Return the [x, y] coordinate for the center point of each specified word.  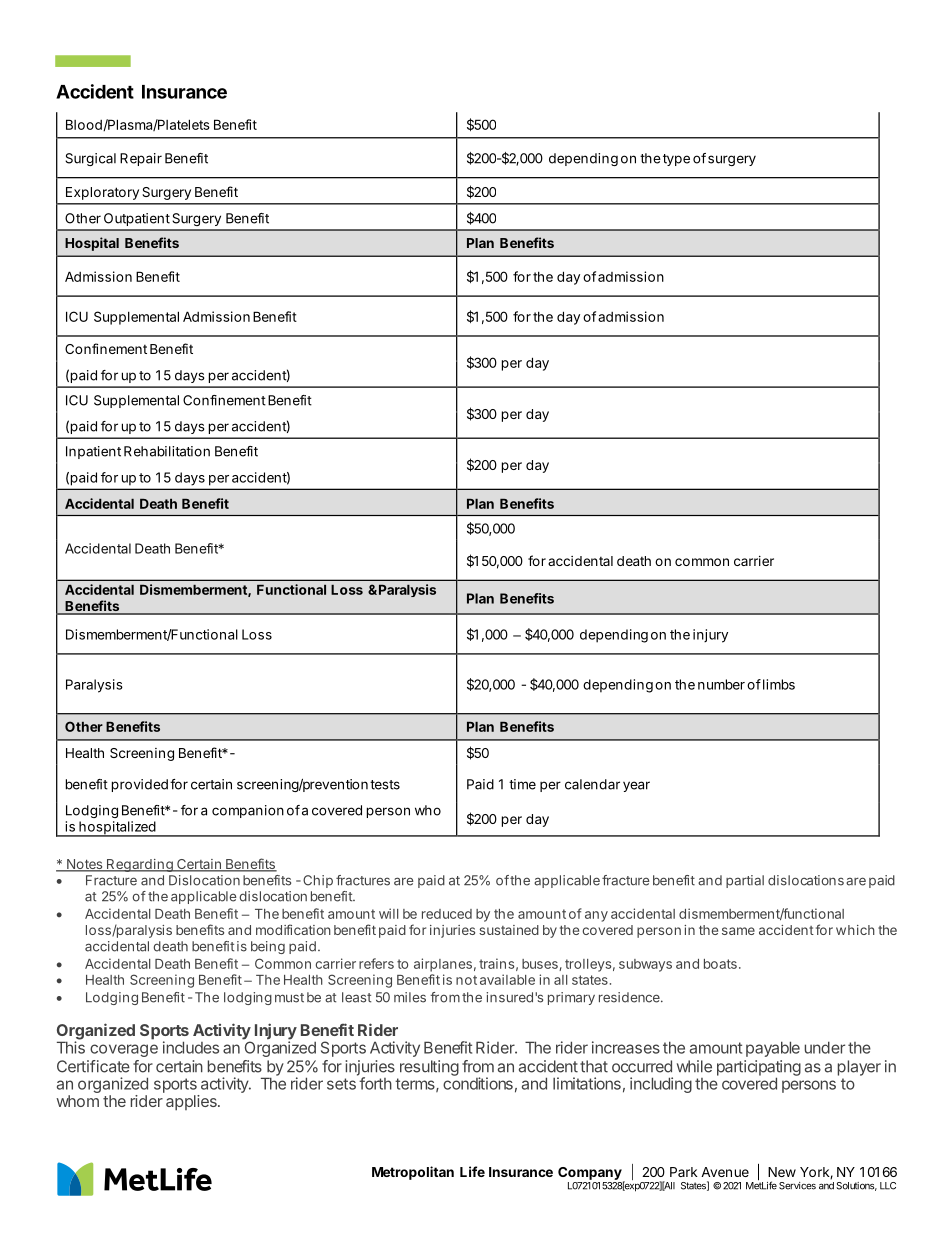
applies [192, 1103]
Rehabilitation [167, 451]
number [721, 684]
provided [140, 785]
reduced [447, 914]
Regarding [140, 865]
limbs [779, 684]
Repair [141, 159]
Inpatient [93, 452]
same [738, 931]
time [522, 784]
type [676, 160]
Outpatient [137, 219]
